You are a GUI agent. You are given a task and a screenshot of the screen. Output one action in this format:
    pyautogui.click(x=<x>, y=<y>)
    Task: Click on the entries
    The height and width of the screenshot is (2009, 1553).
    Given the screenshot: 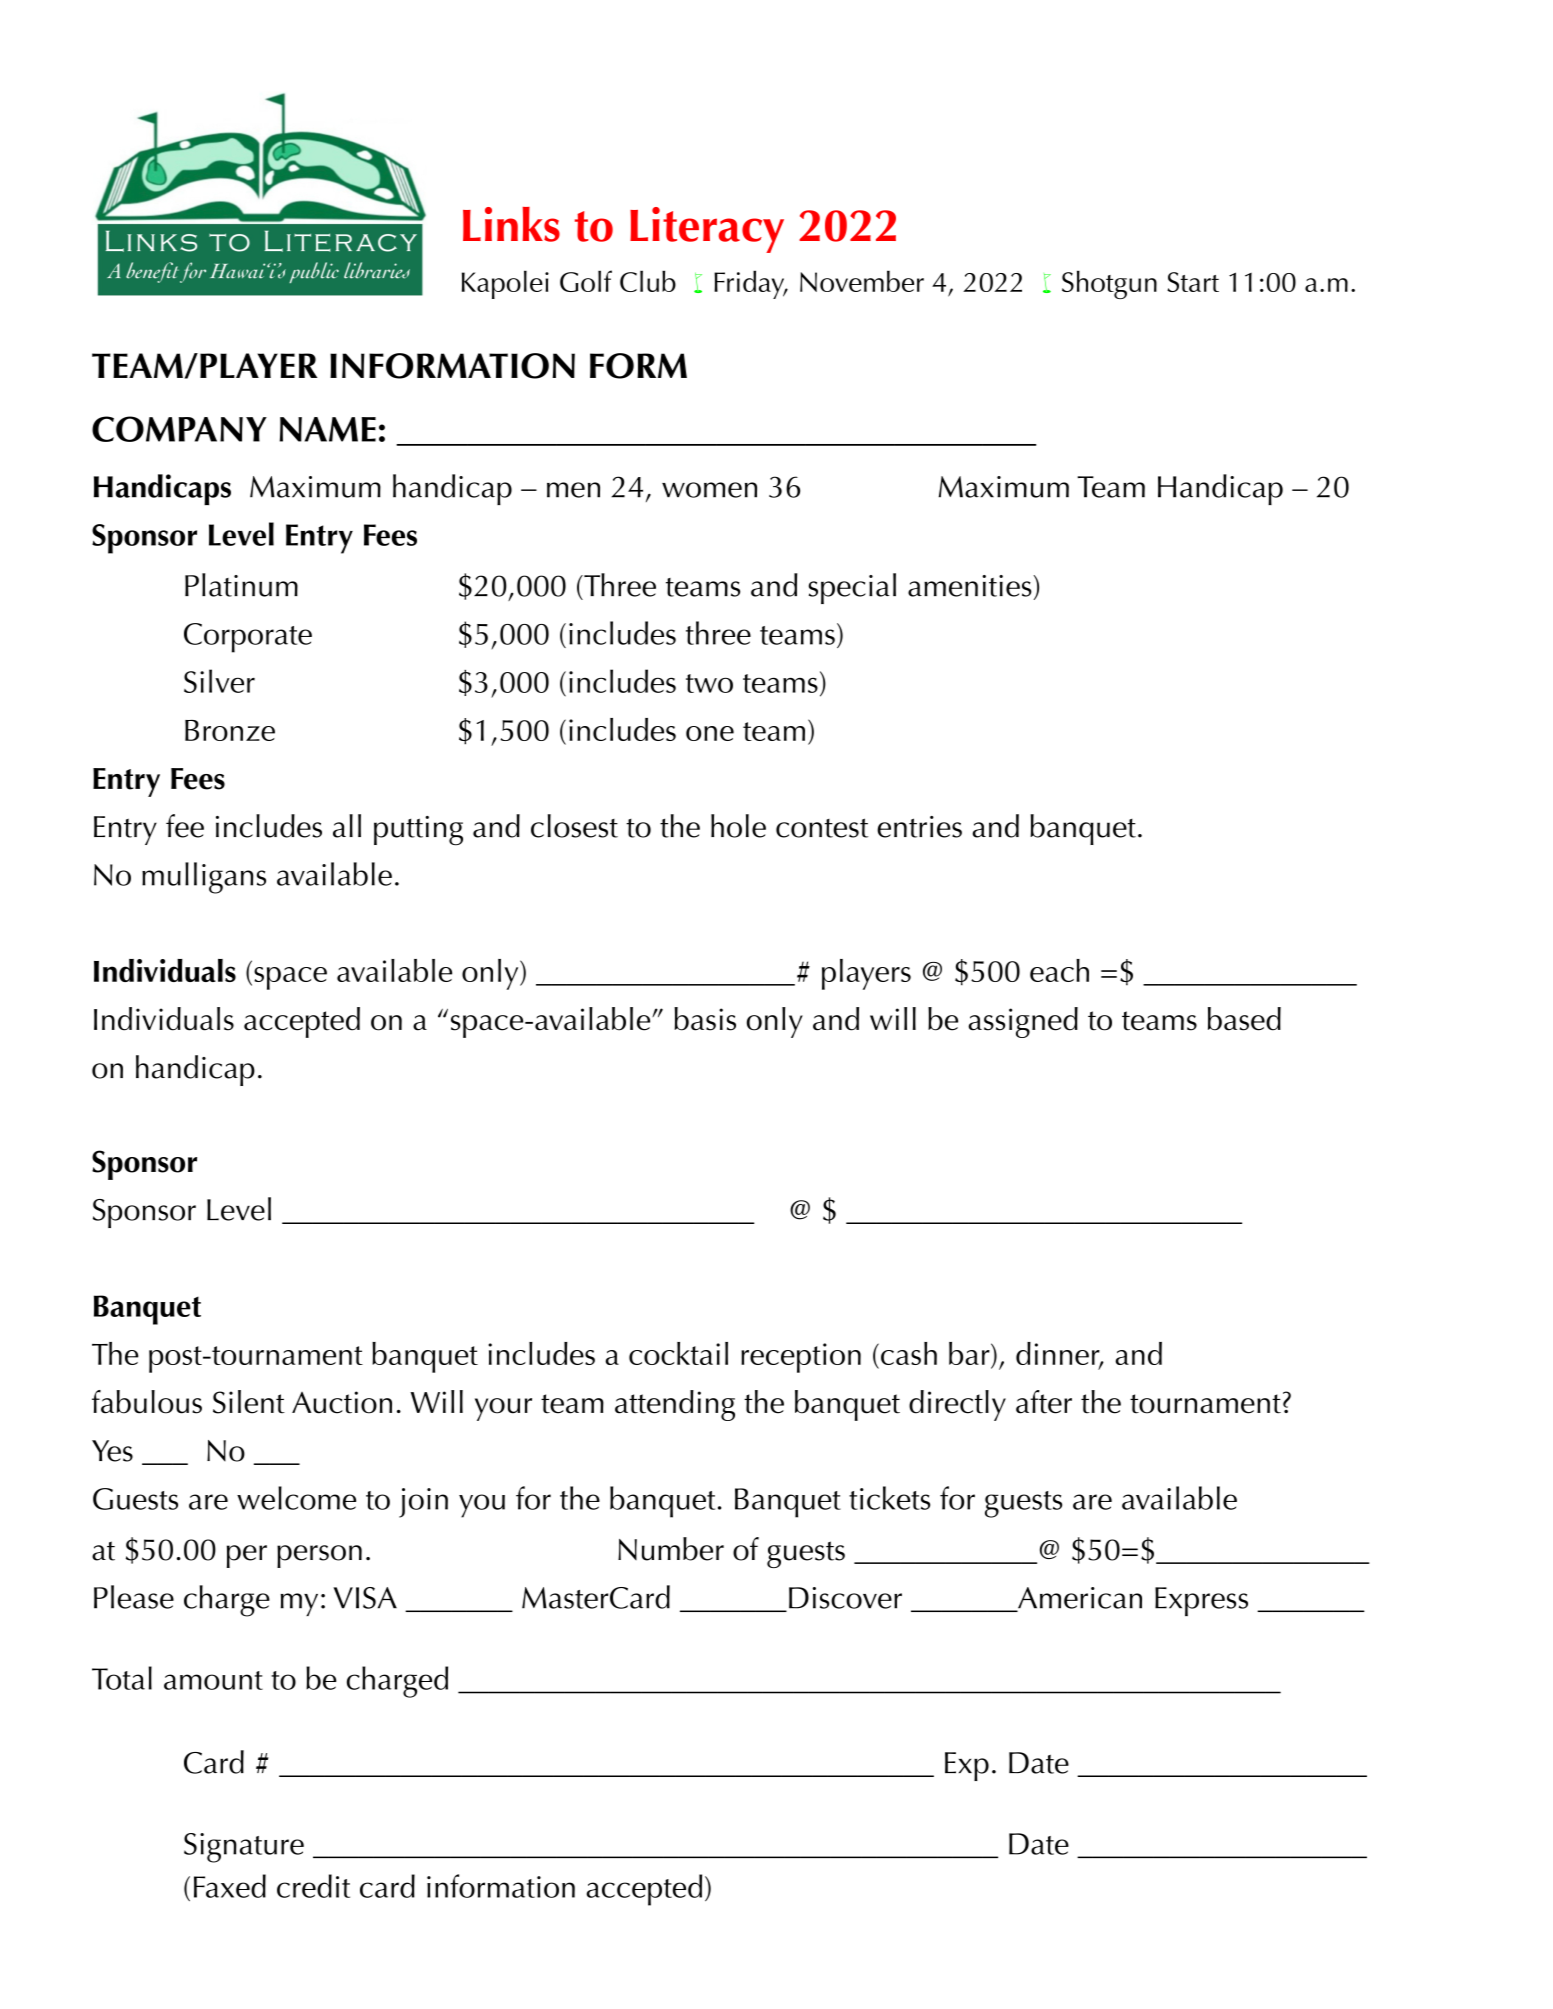 What is the action you would take?
    pyautogui.click(x=919, y=827)
